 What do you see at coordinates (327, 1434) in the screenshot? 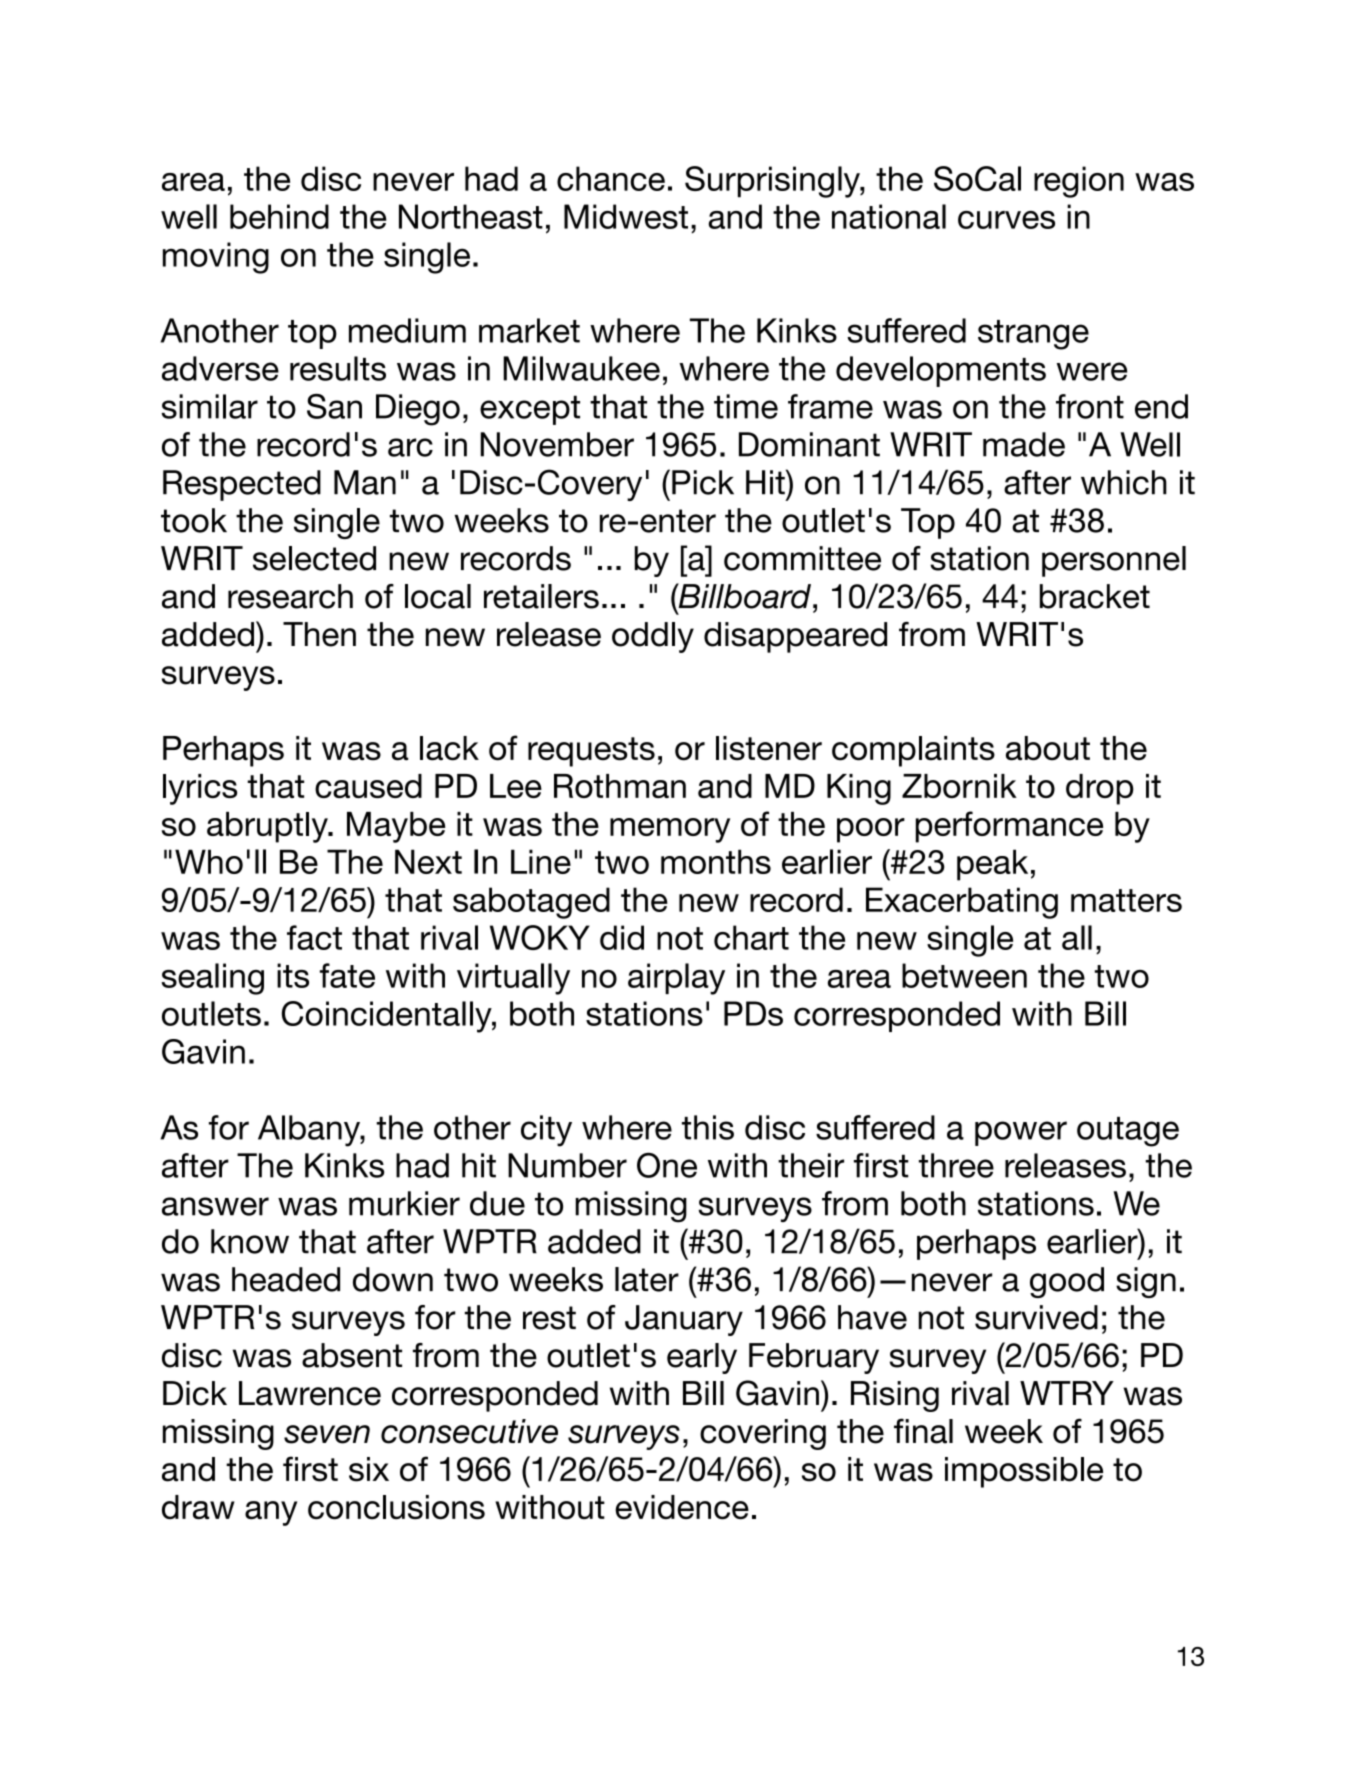
I see `seven` at bounding box center [327, 1434].
